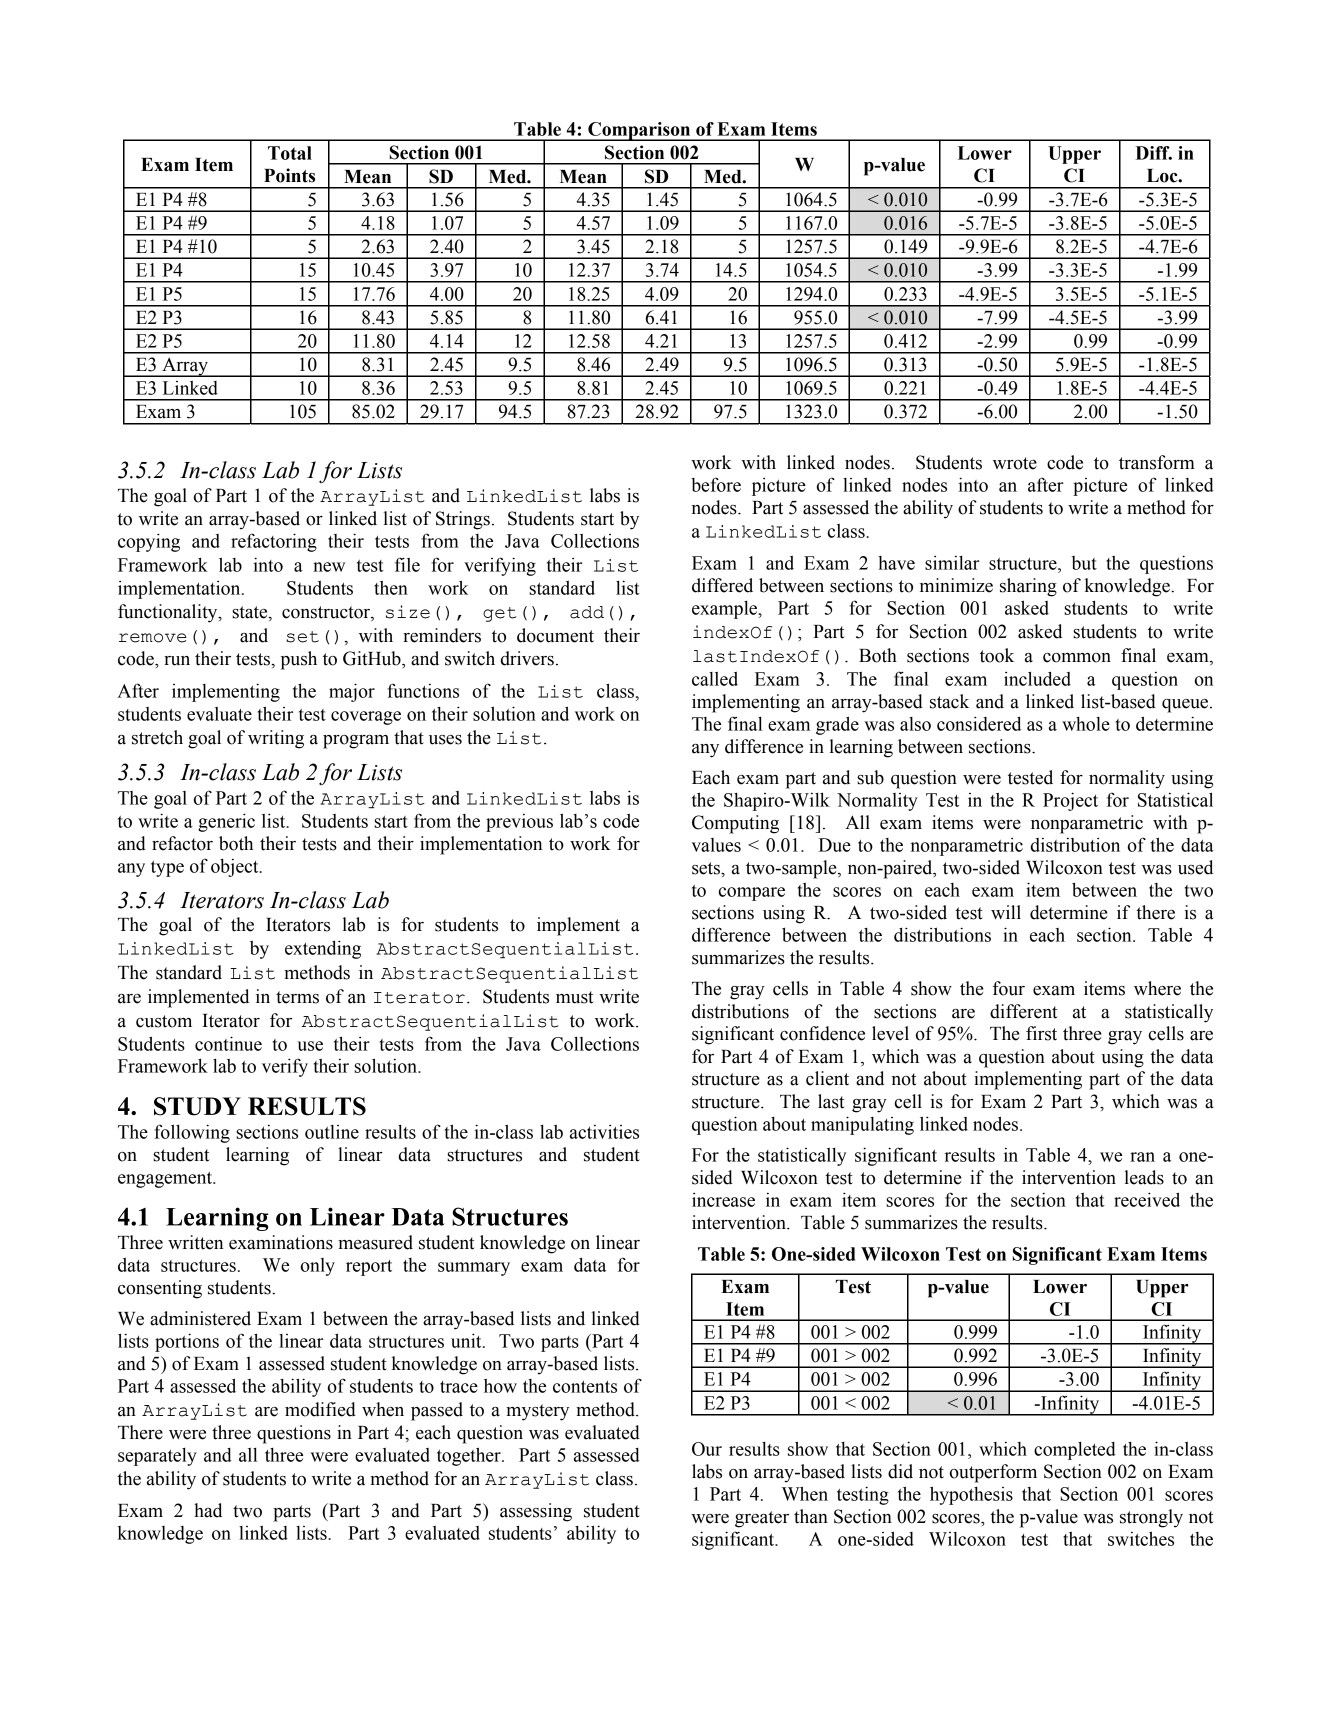  Describe the element at coordinates (762, 1519) in the document. I see `greater` at that location.
